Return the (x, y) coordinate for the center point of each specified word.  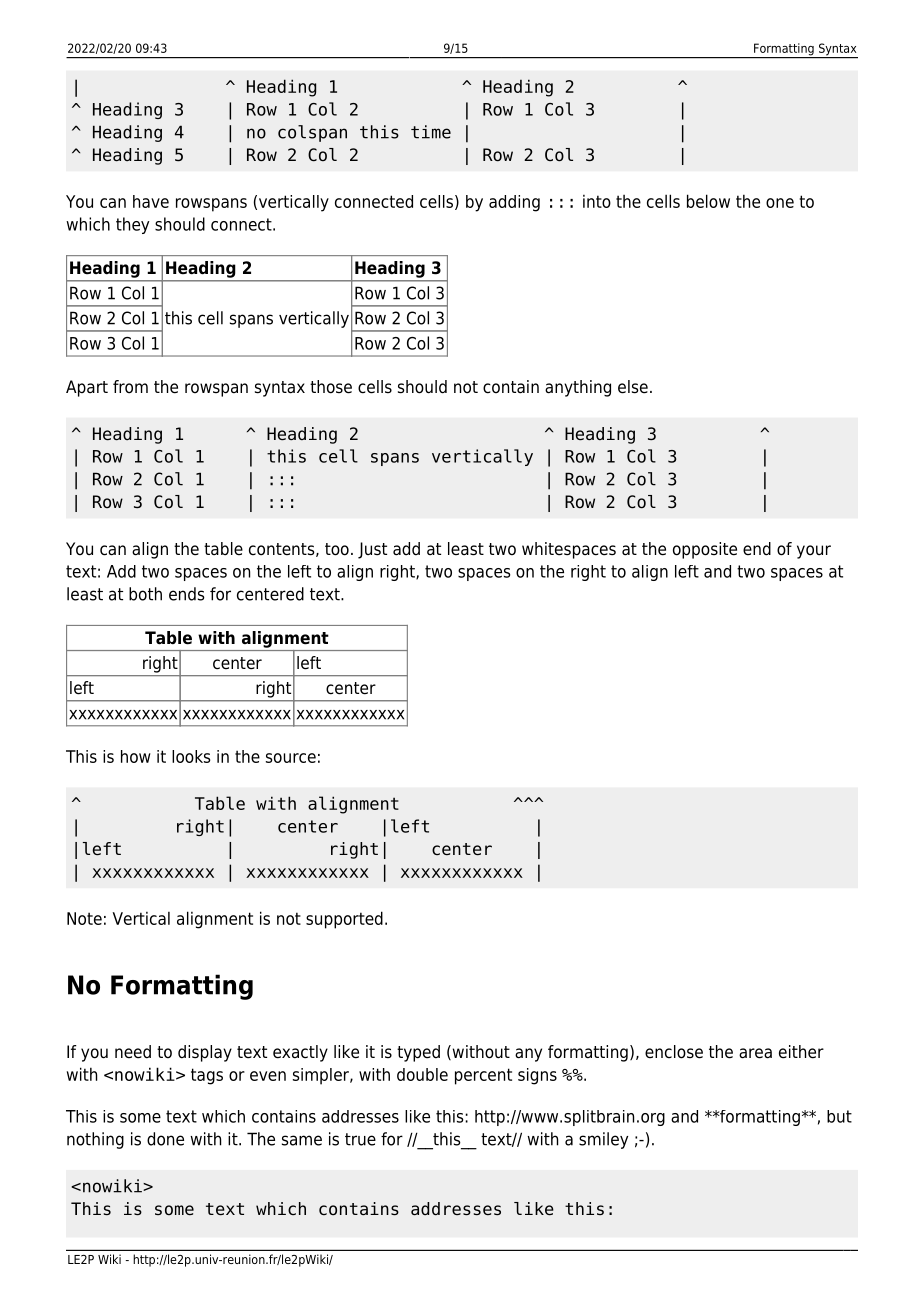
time (431, 132)
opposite (705, 550)
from (130, 387)
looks (191, 756)
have (151, 201)
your (814, 552)
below (708, 201)
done (165, 1139)
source (291, 758)
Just (372, 550)
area (755, 1053)
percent (483, 1076)
